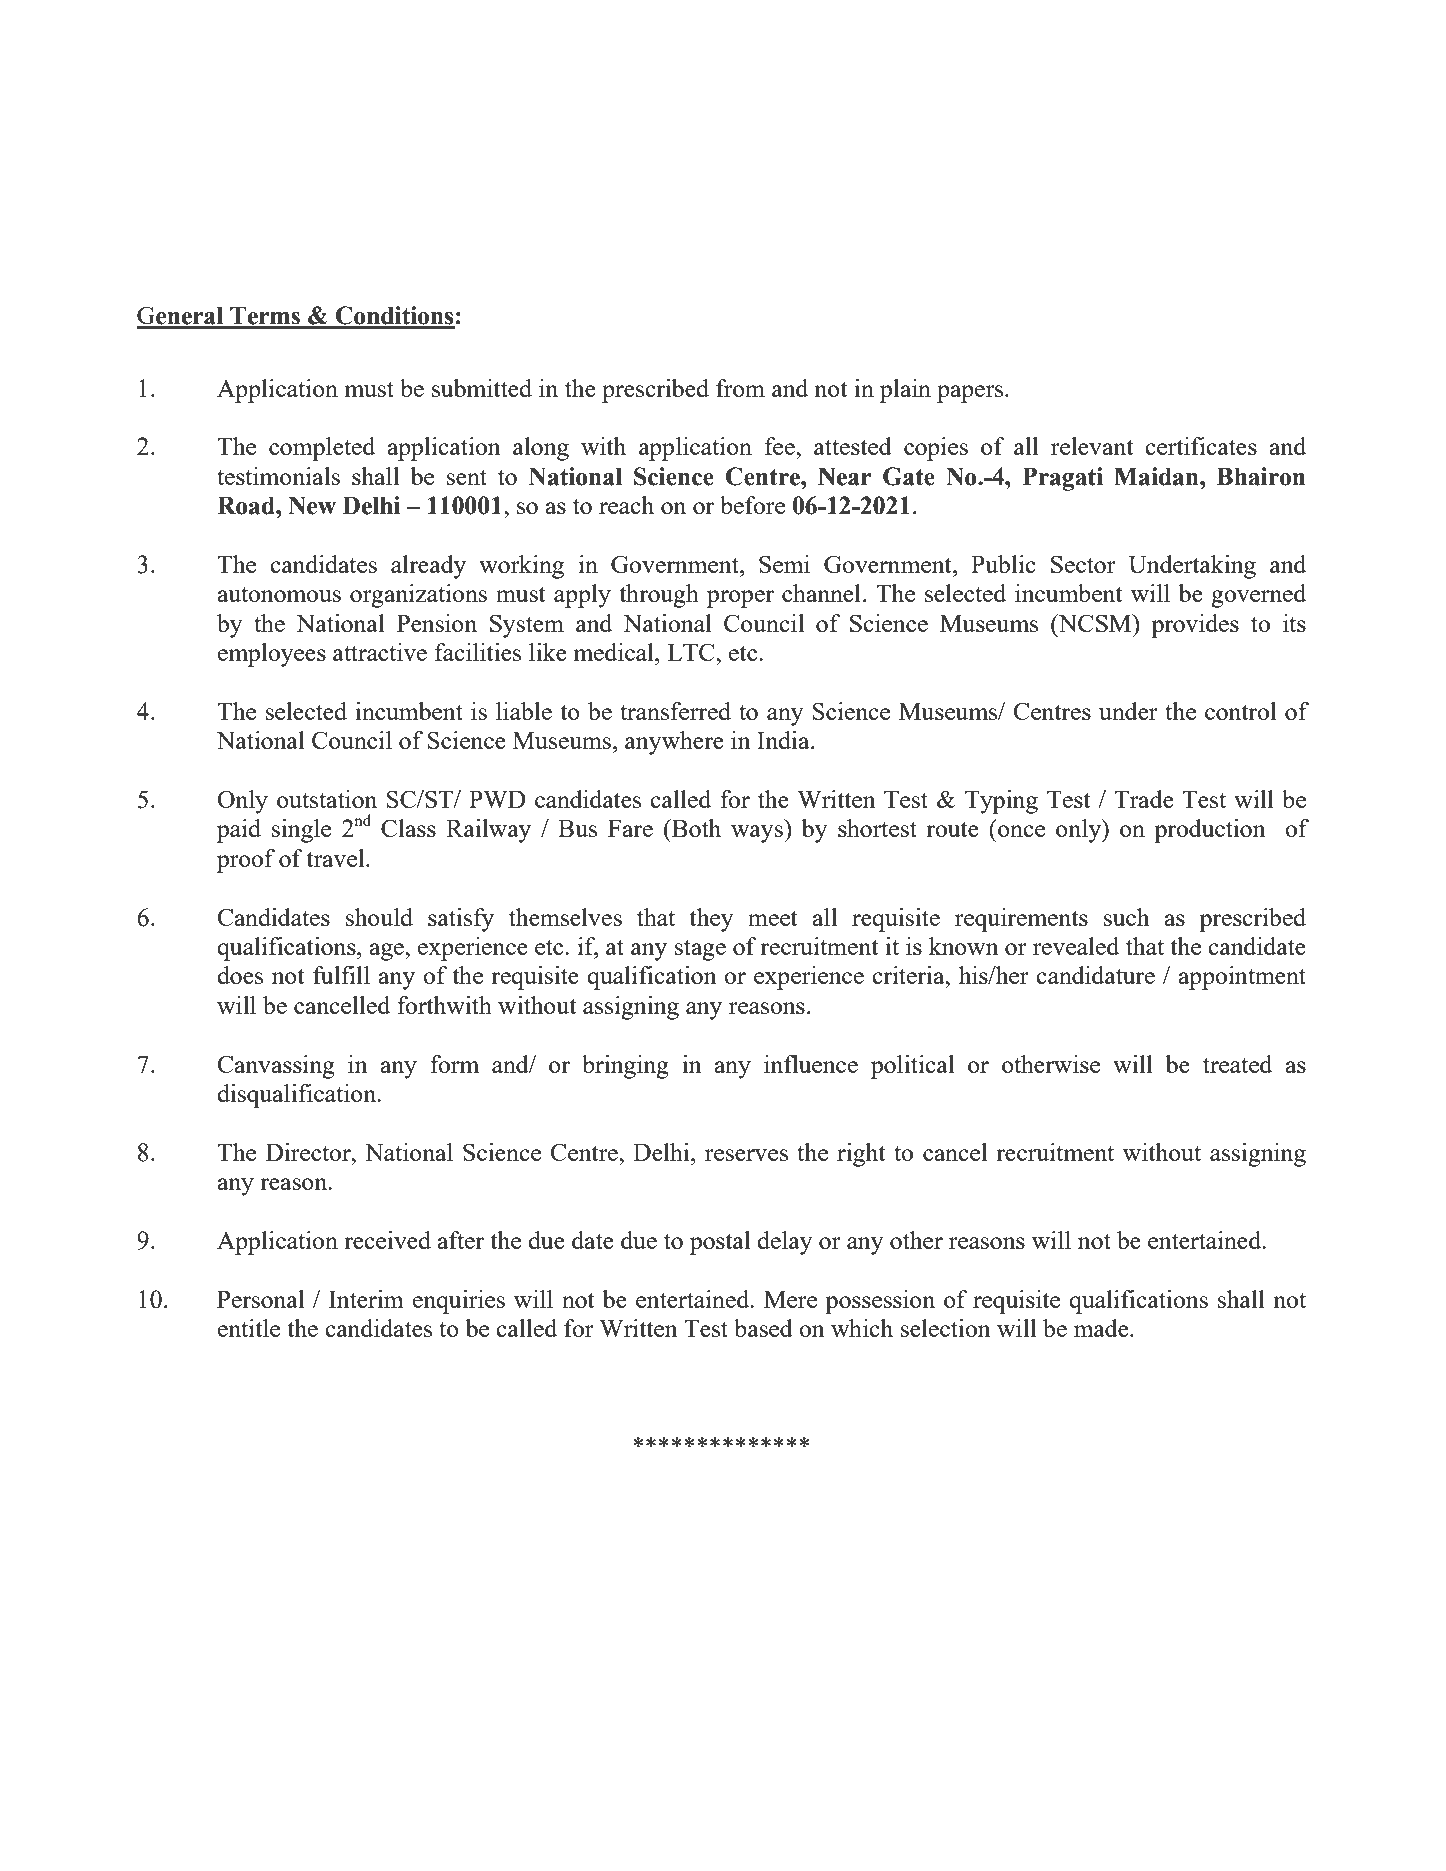 Image resolution: width=1446 pixels, height=1871 pixels. Describe the element at coordinates (811, 1064) in the screenshot. I see `influence` at that location.
